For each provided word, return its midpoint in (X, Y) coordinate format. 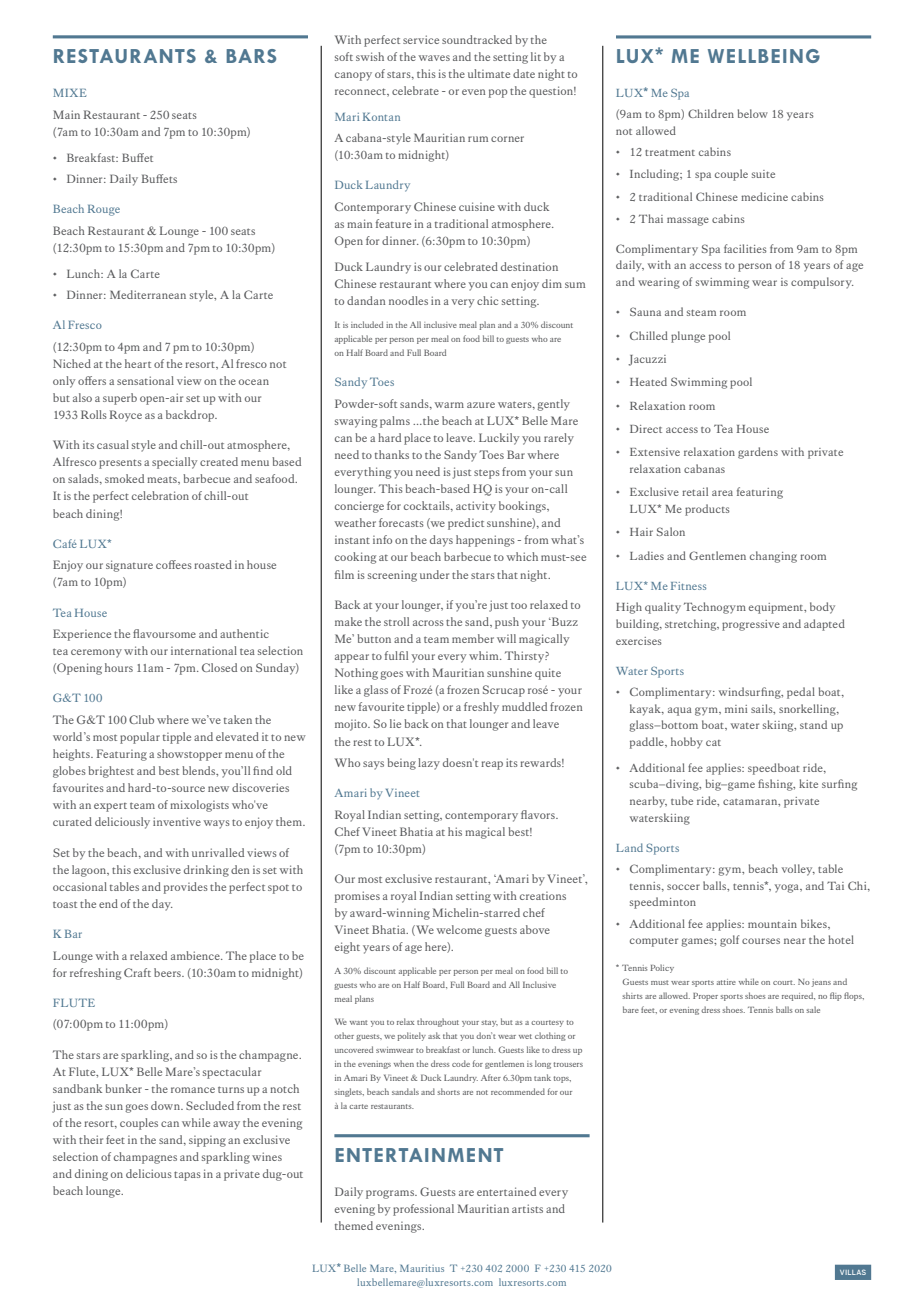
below (753, 113)
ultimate (489, 73)
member (473, 638)
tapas (187, 1176)
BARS (251, 56)
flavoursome (164, 633)
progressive (751, 625)
